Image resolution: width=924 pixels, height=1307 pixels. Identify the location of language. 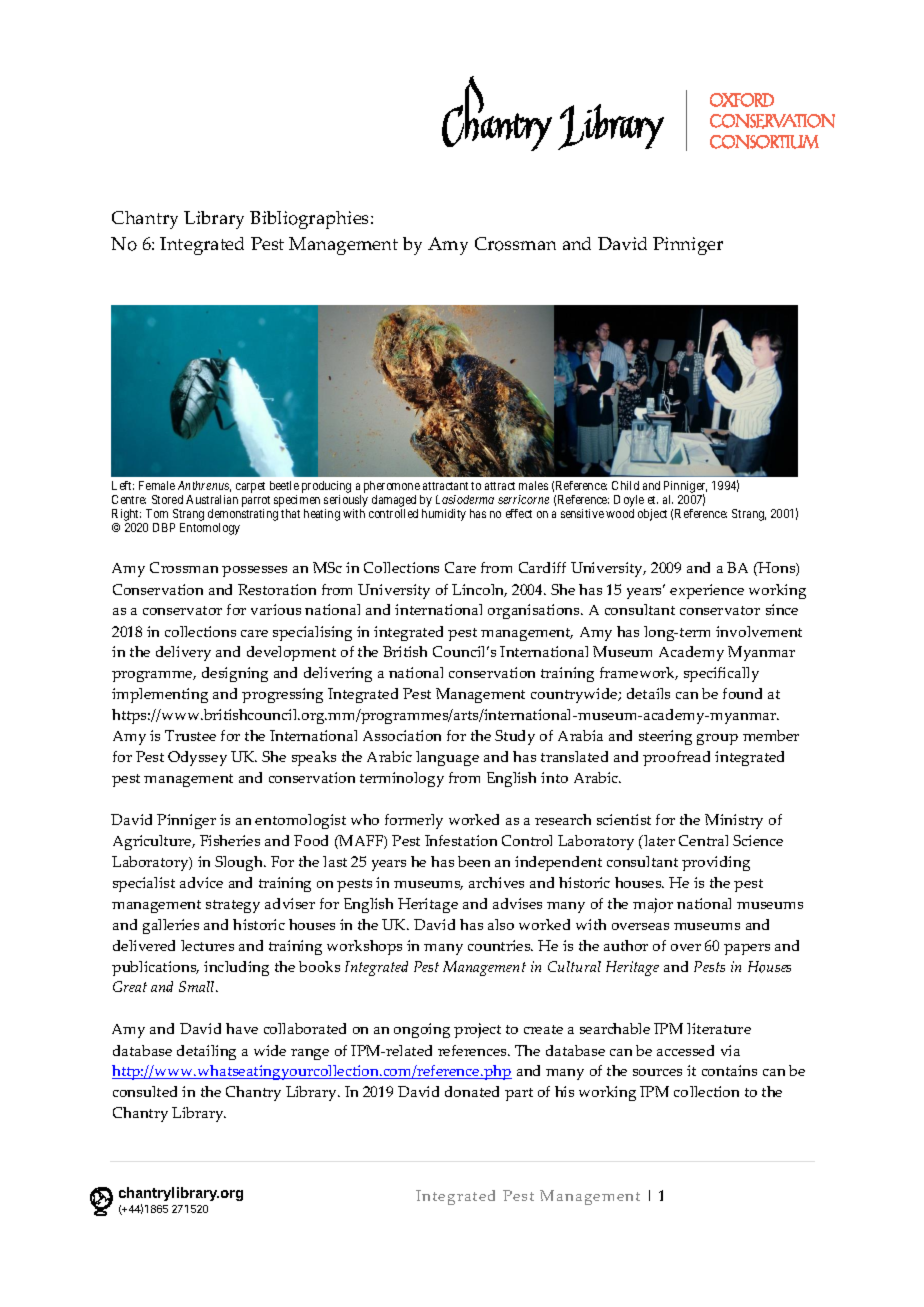
(447, 758).
